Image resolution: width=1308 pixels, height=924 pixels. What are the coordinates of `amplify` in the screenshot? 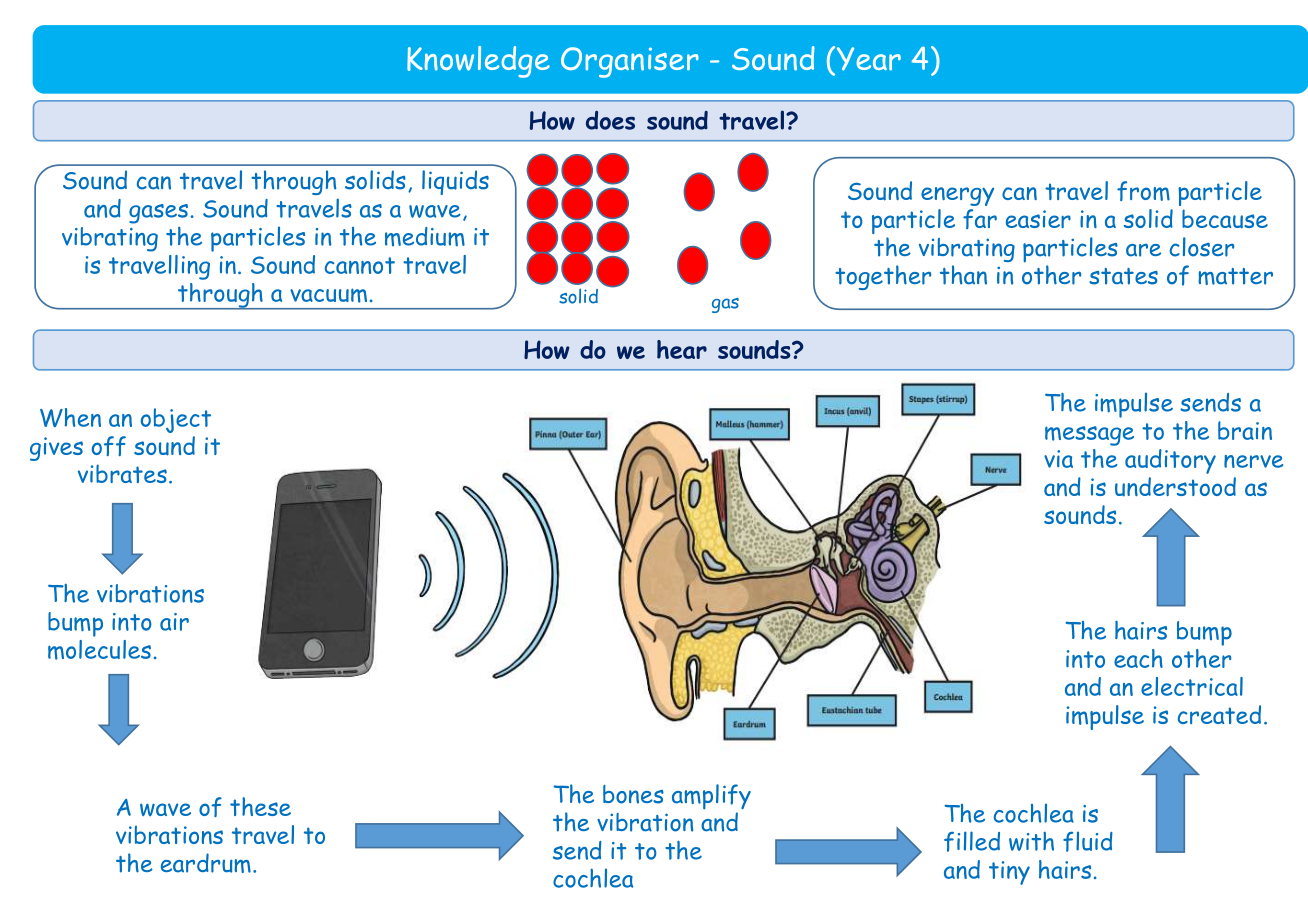 It's located at (711, 797).
